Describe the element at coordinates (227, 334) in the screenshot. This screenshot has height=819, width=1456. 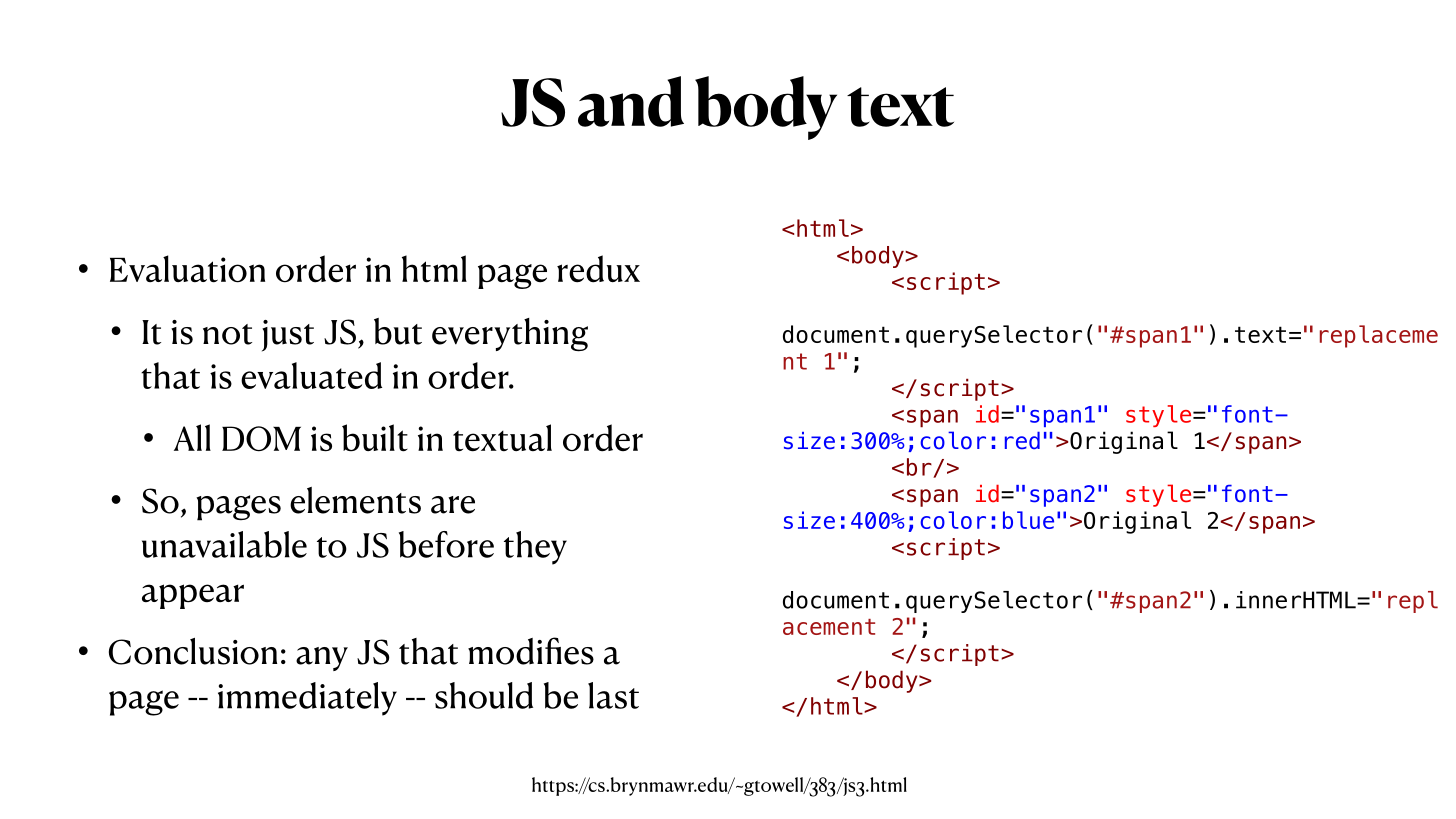
I see `not` at that location.
